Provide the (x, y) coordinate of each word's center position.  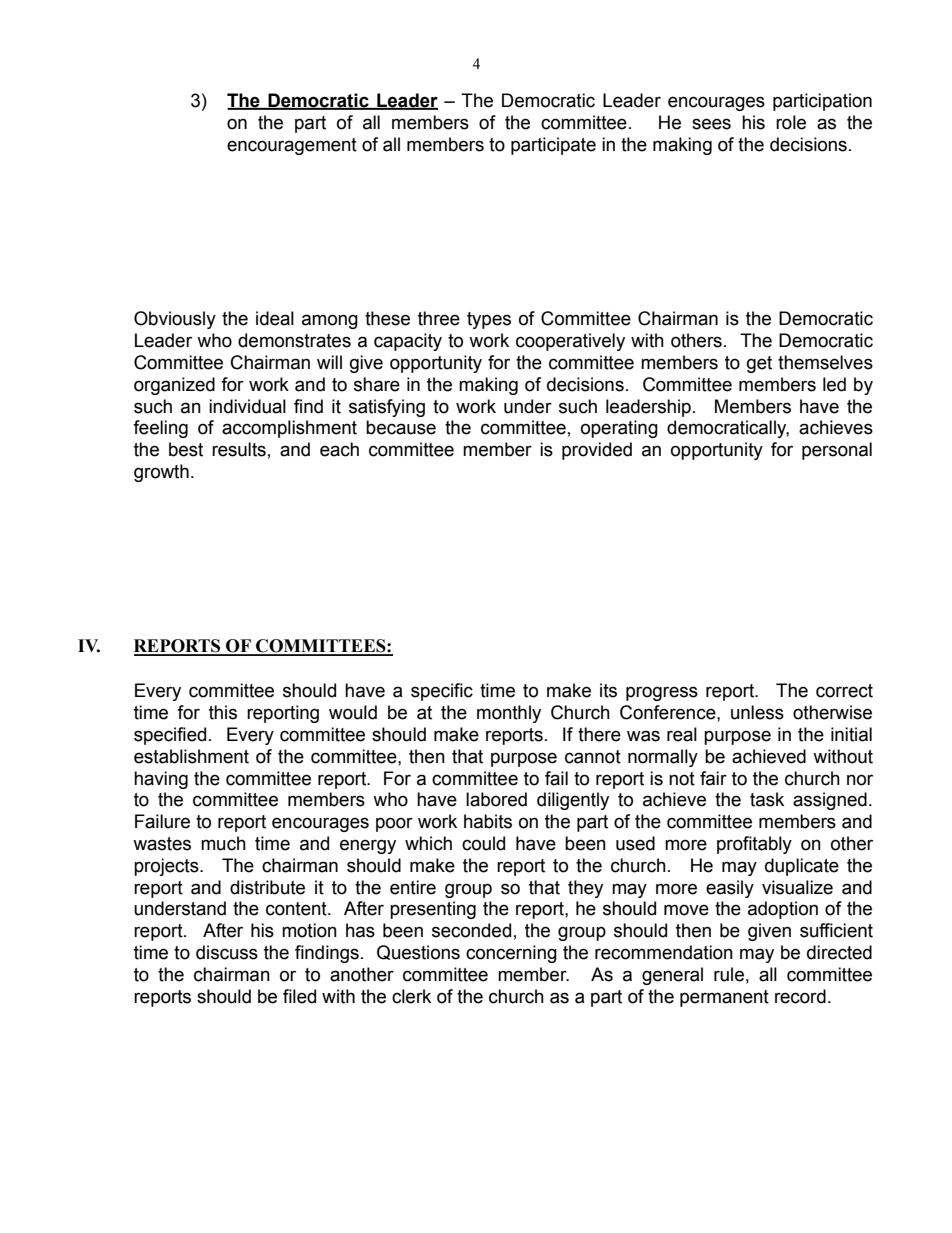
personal (837, 451)
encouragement (292, 146)
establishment (191, 756)
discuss (227, 952)
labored (496, 799)
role (791, 122)
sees (711, 124)
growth (161, 473)
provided (597, 451)
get (759, 364)
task (767, 799)
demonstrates (294, 340)
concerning (511, 954)
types (489, 320)
